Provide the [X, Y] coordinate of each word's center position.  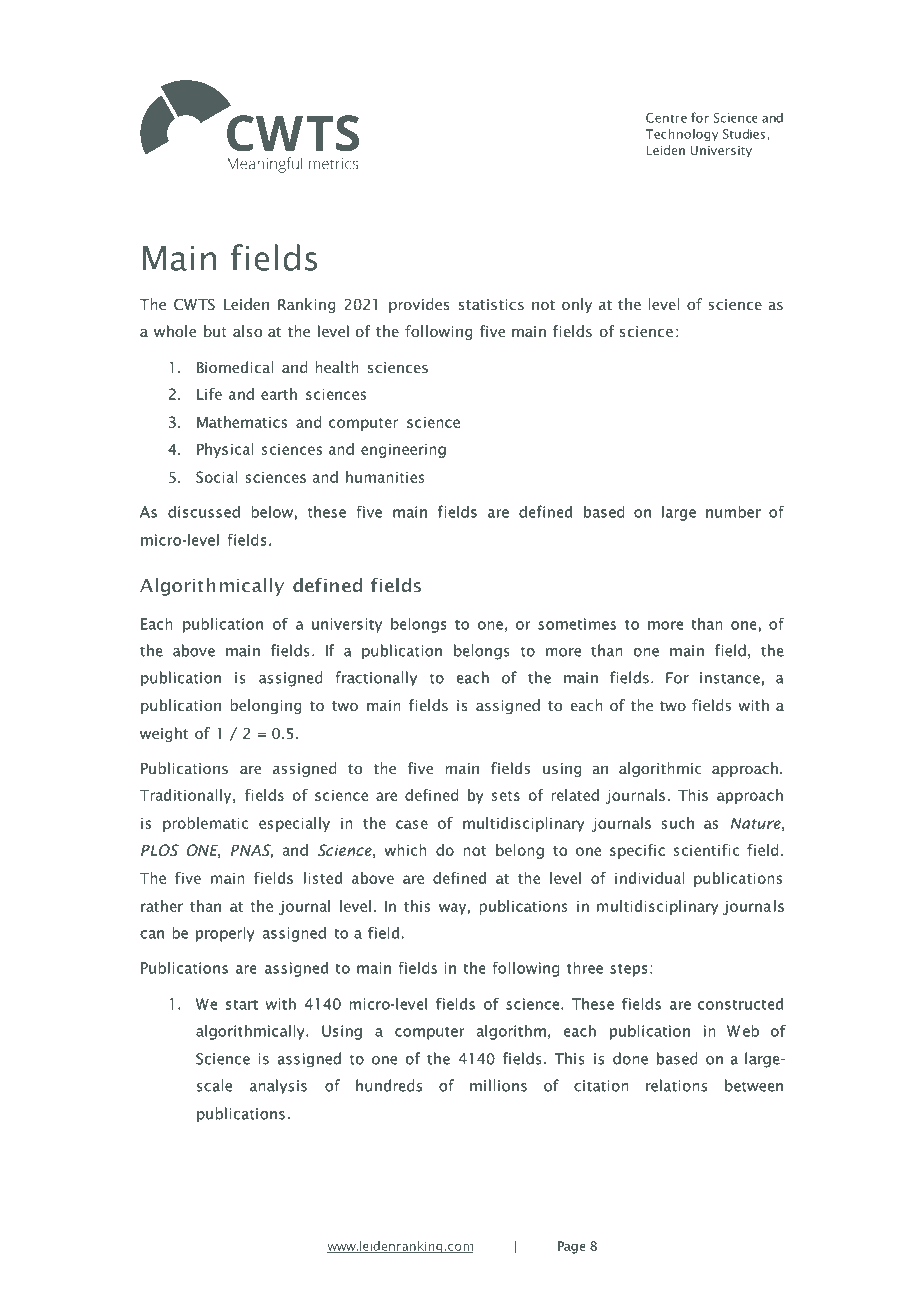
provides [419, 305]
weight [164, 734]
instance [730, 678]
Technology [682, 135]
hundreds [389, 1085]
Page [571, 1247]
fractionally [376, 678]
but [215, 331]
